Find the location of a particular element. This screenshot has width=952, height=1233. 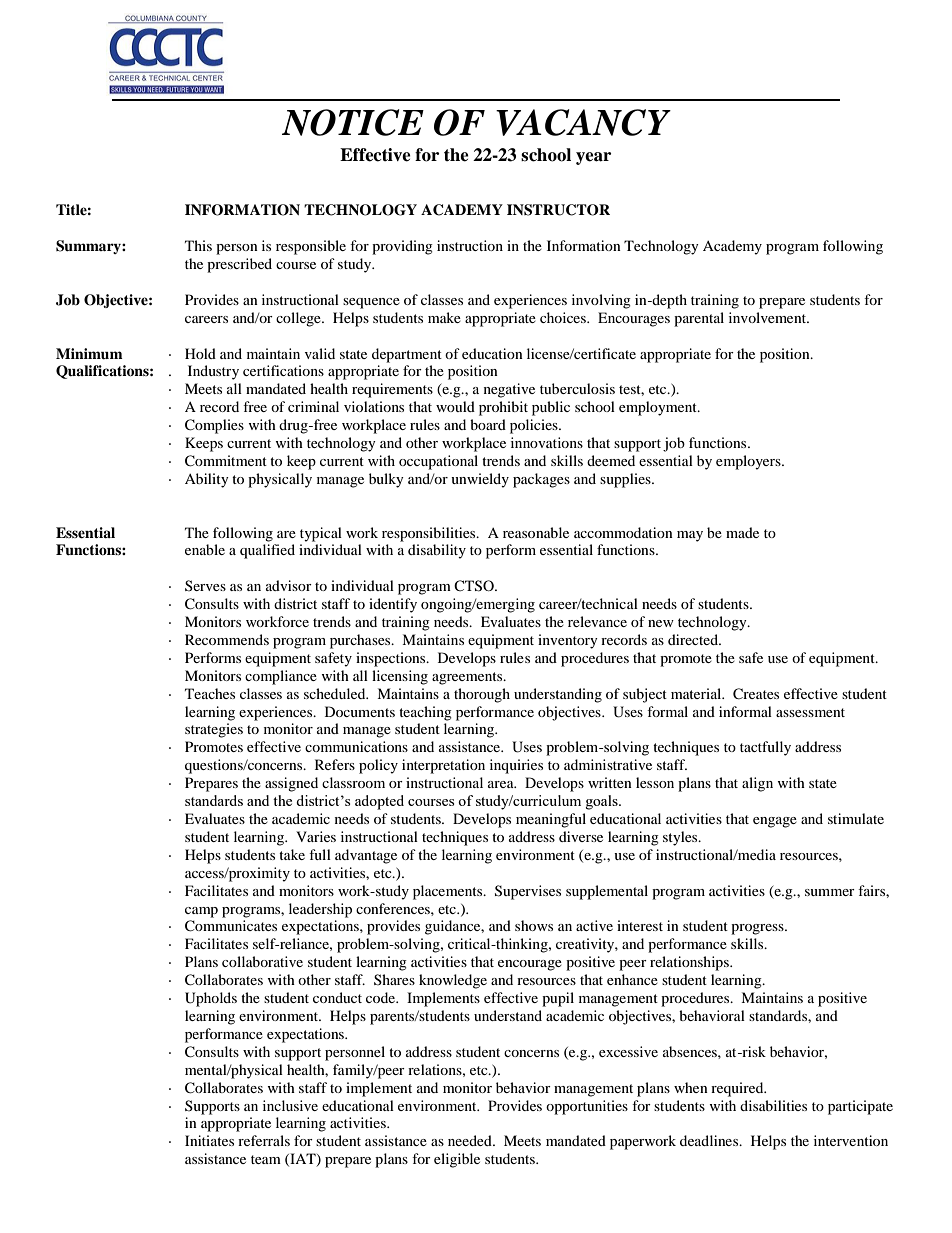

Commitment is located at coordinates (226, 461).
